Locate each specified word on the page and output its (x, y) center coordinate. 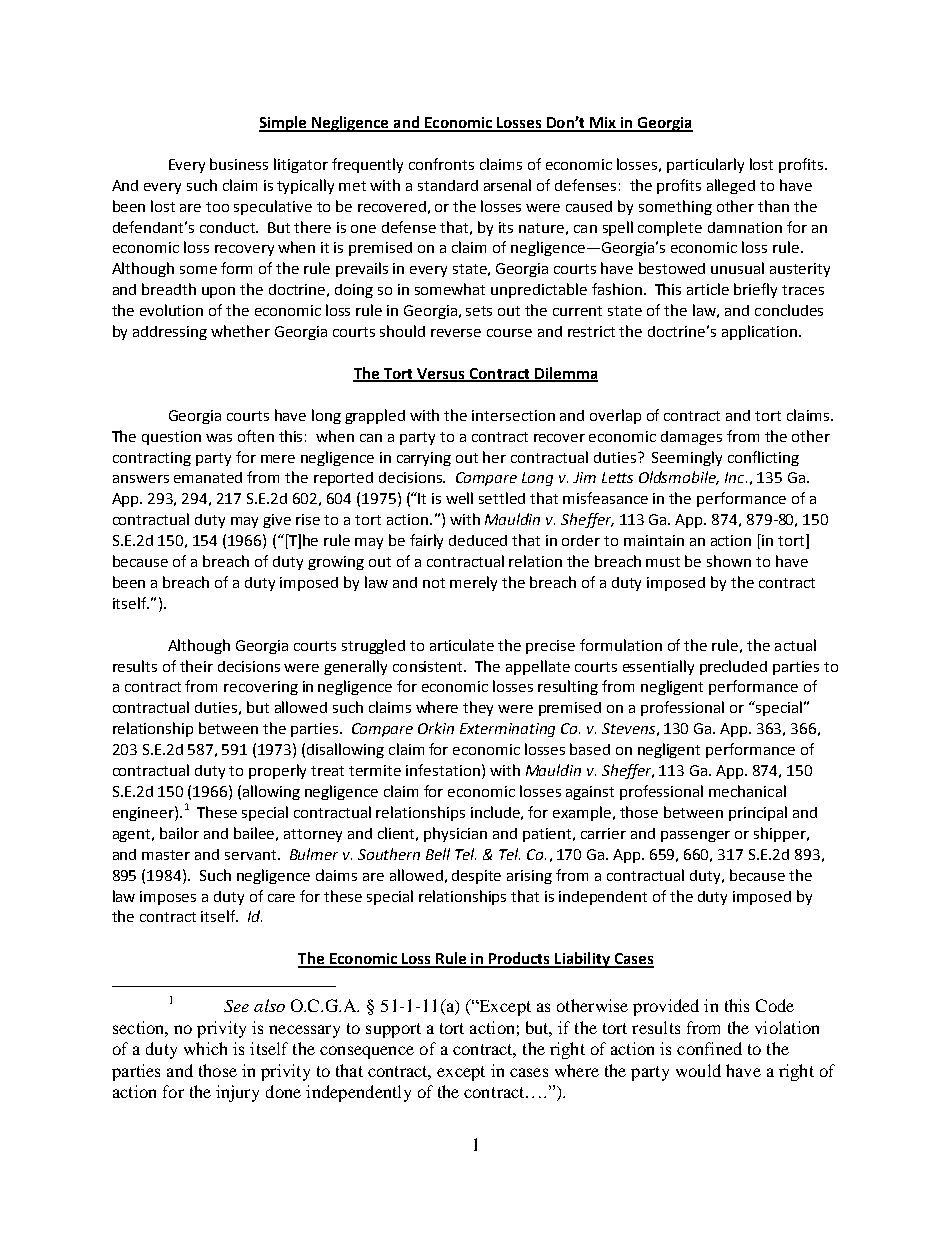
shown (729, 561)
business (239, 164)
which (205, 1048)
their (196, 666)
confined (709, 1048)
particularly (705, 165)
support (393, 1030)
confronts (441, 164)
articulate (462, 645)
